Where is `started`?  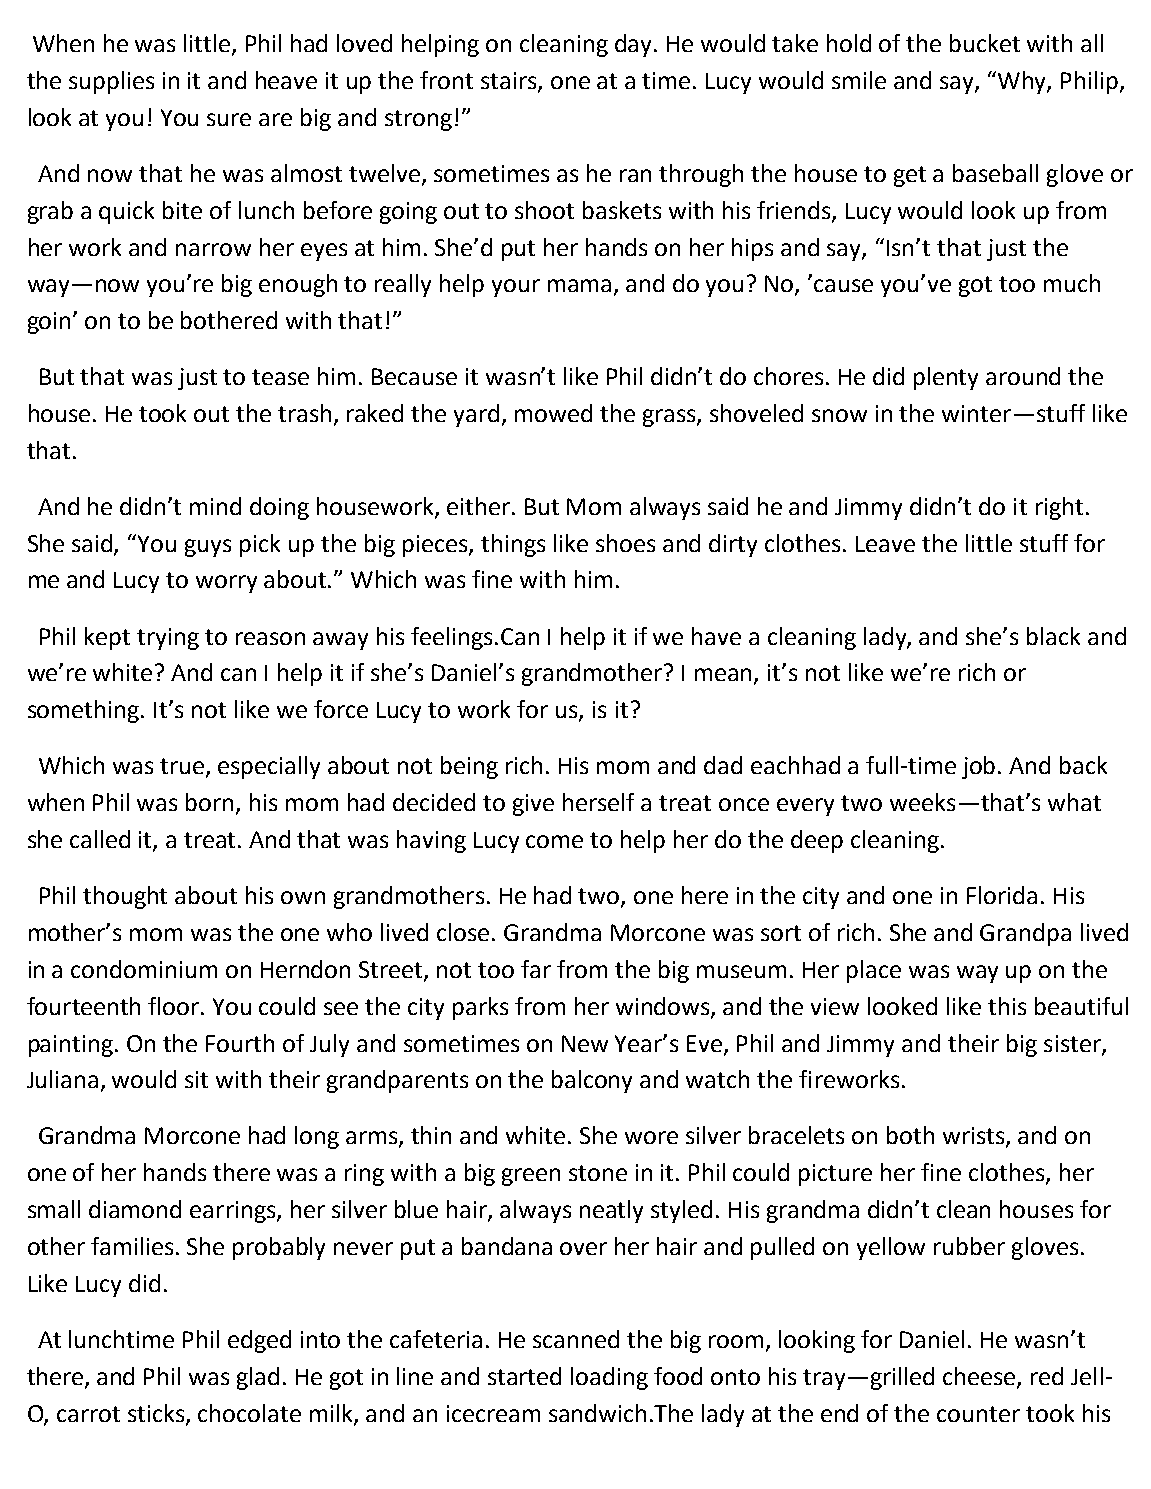 started is located at coordinates (524, 1376).
